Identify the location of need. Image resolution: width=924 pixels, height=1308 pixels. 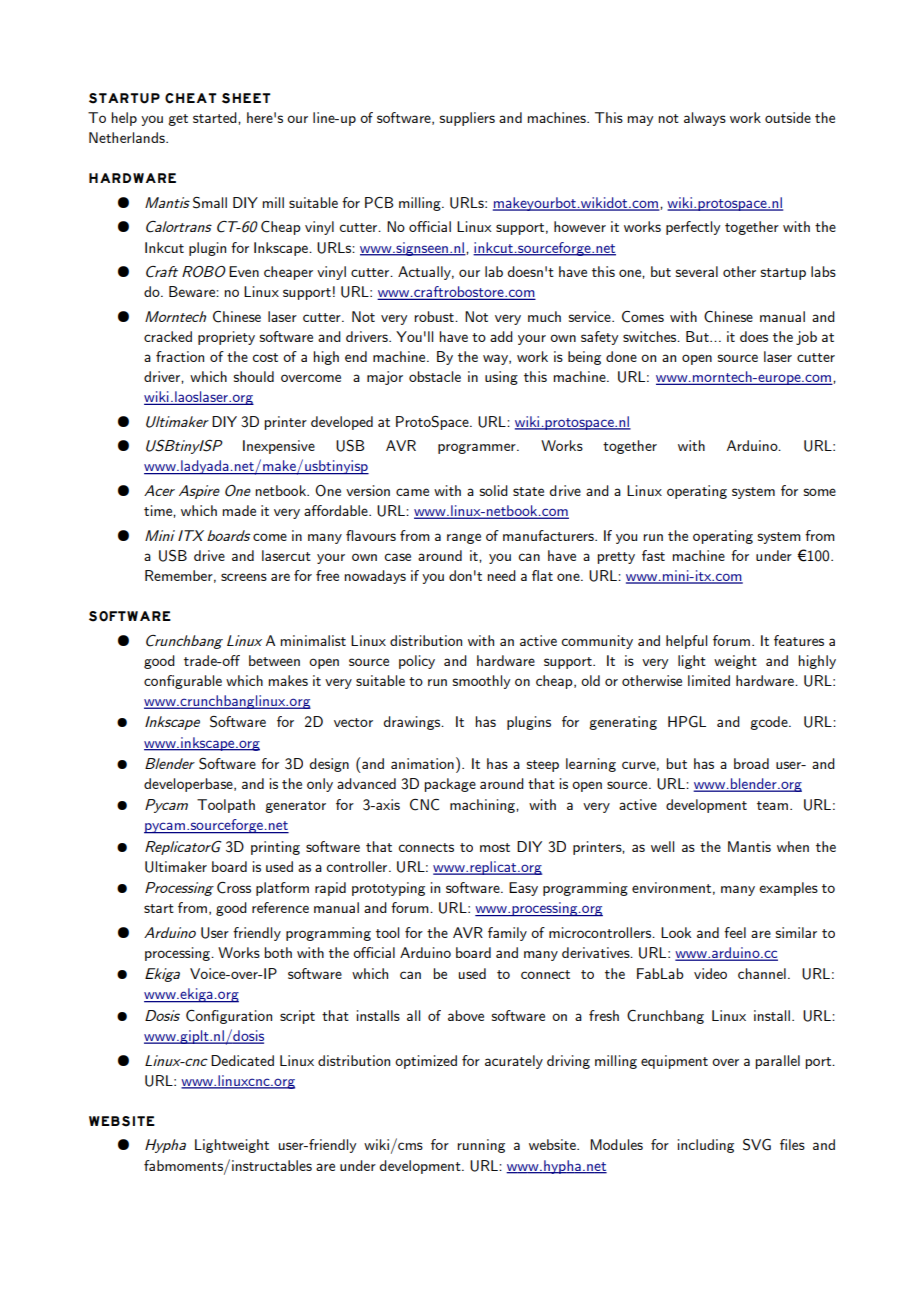
(501, 575).
